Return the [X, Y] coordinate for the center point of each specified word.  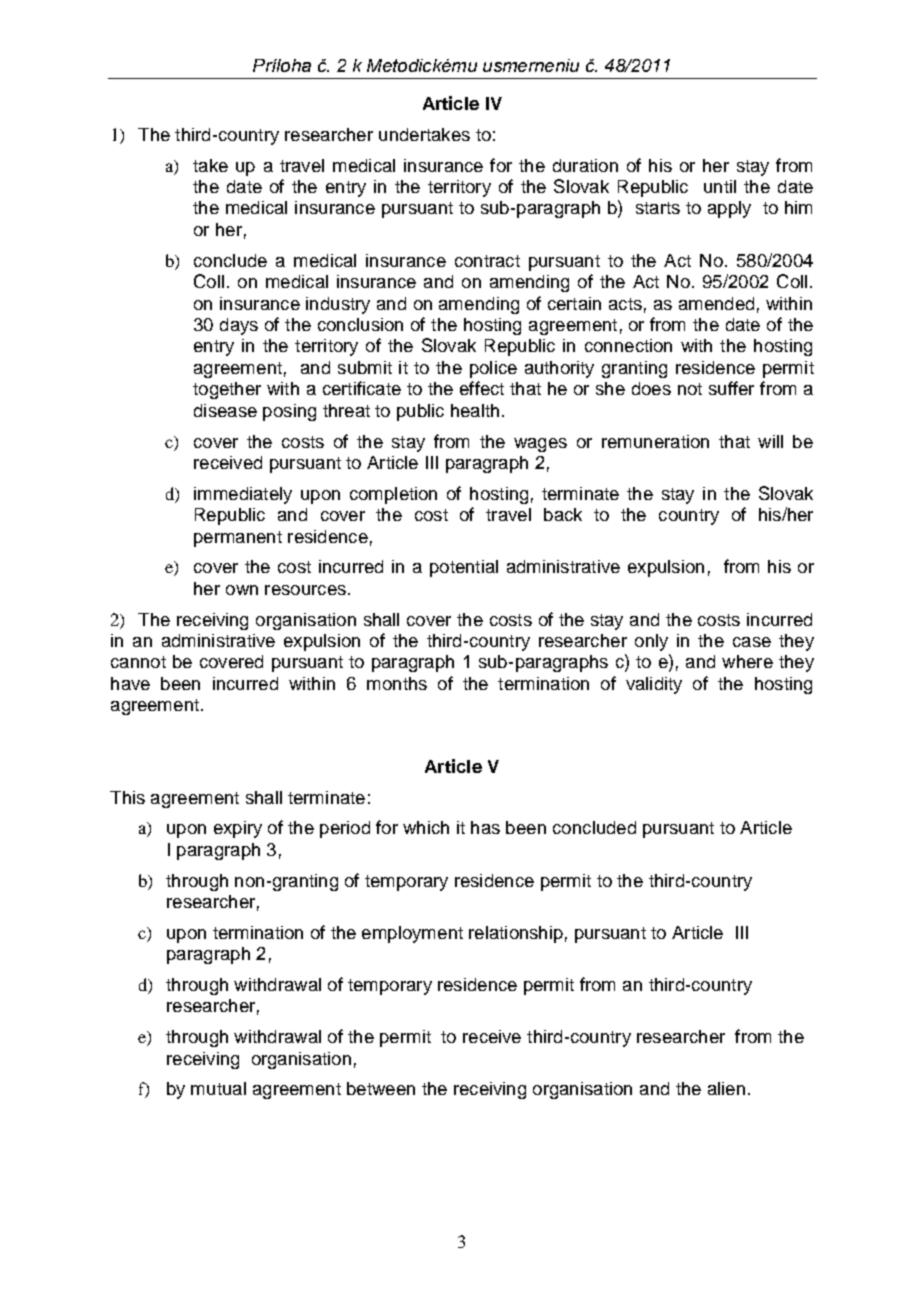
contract [487, 261]
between [381, 1088]
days [239, 326]
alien [726, 1088]
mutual [218, 1088]
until [720, 186]
